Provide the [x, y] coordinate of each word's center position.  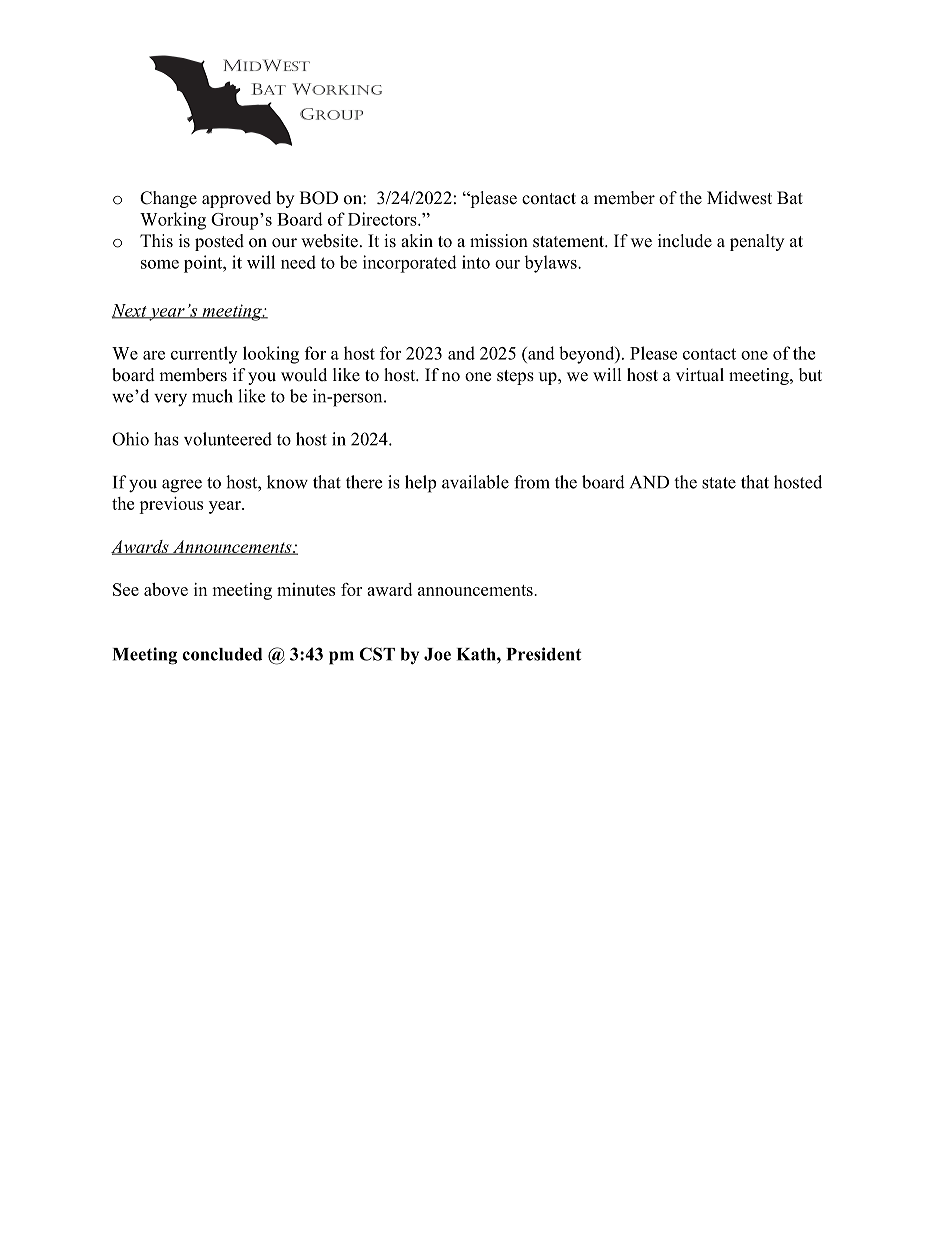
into [476, 262]
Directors [383, 219]
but [810, 375]
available [475, 482]
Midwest [739, 198]
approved [236, 199]
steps [515, 377]
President [543, 654]
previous [171, 505]
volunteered [228, 439]
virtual [700, 374]
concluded [222, 654]
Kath [477, 654]
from [532, 482]
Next [130, 311]
